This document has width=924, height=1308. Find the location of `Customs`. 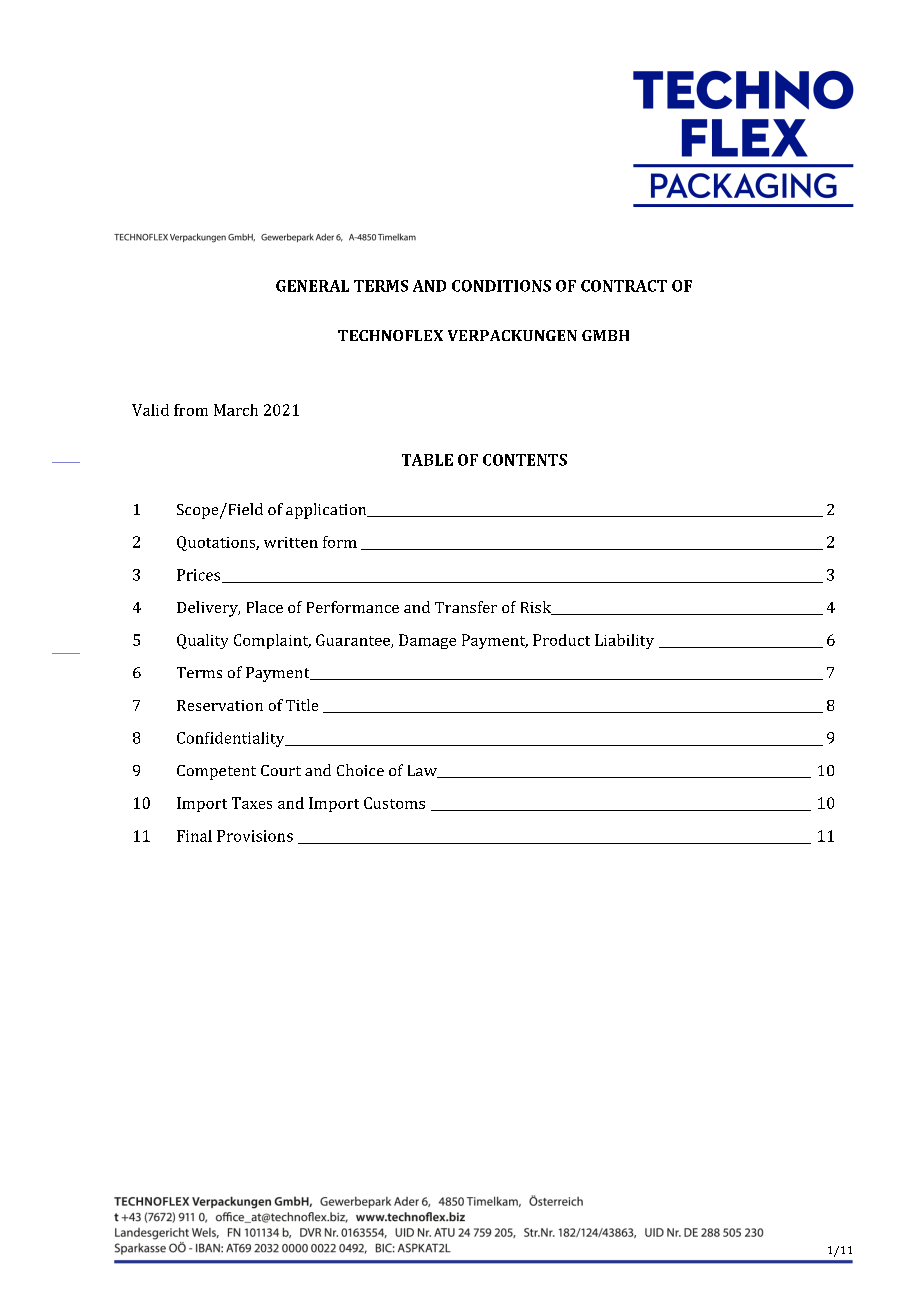

Customs is located at coordinates (394, 803).
